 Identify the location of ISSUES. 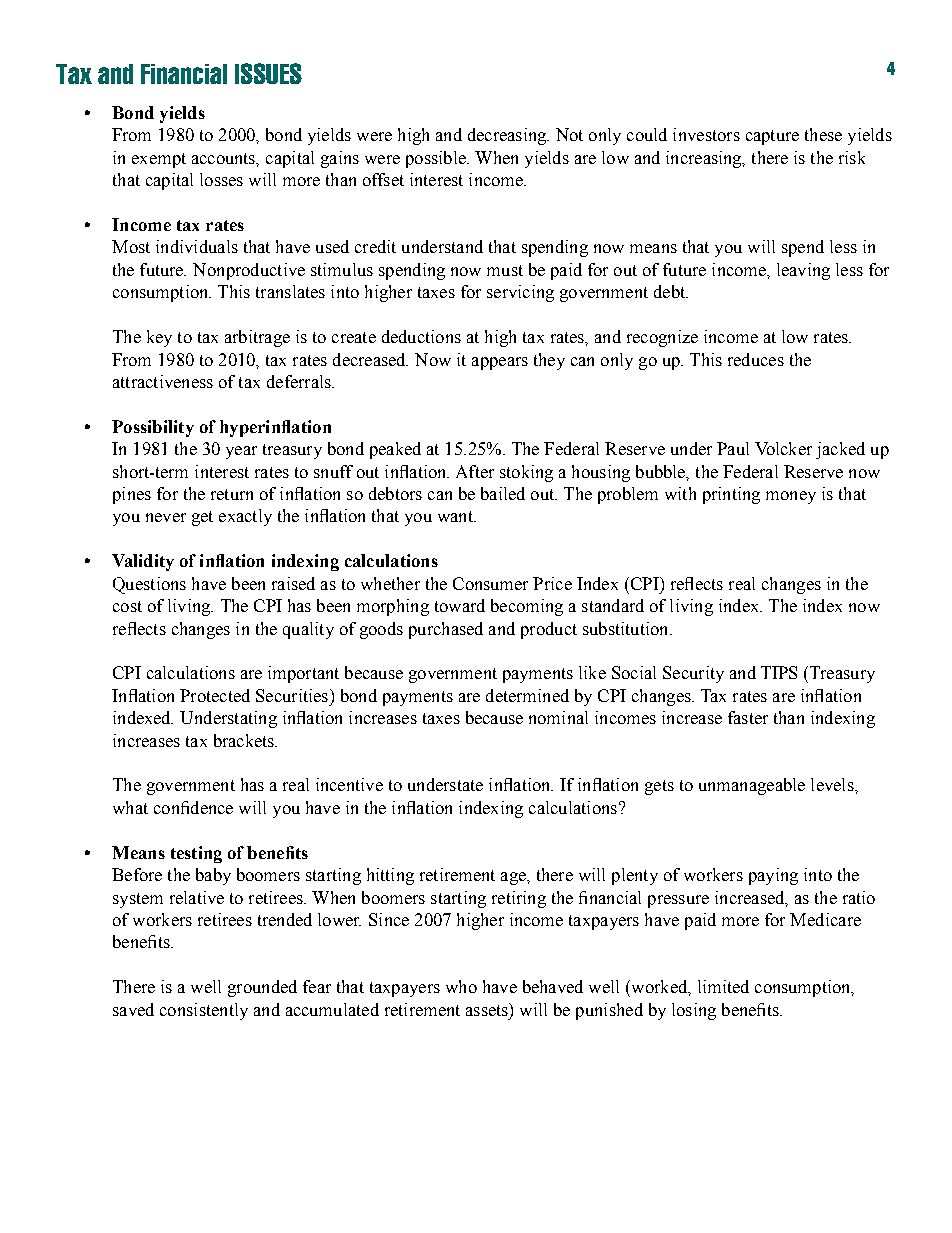
(268, 73).
